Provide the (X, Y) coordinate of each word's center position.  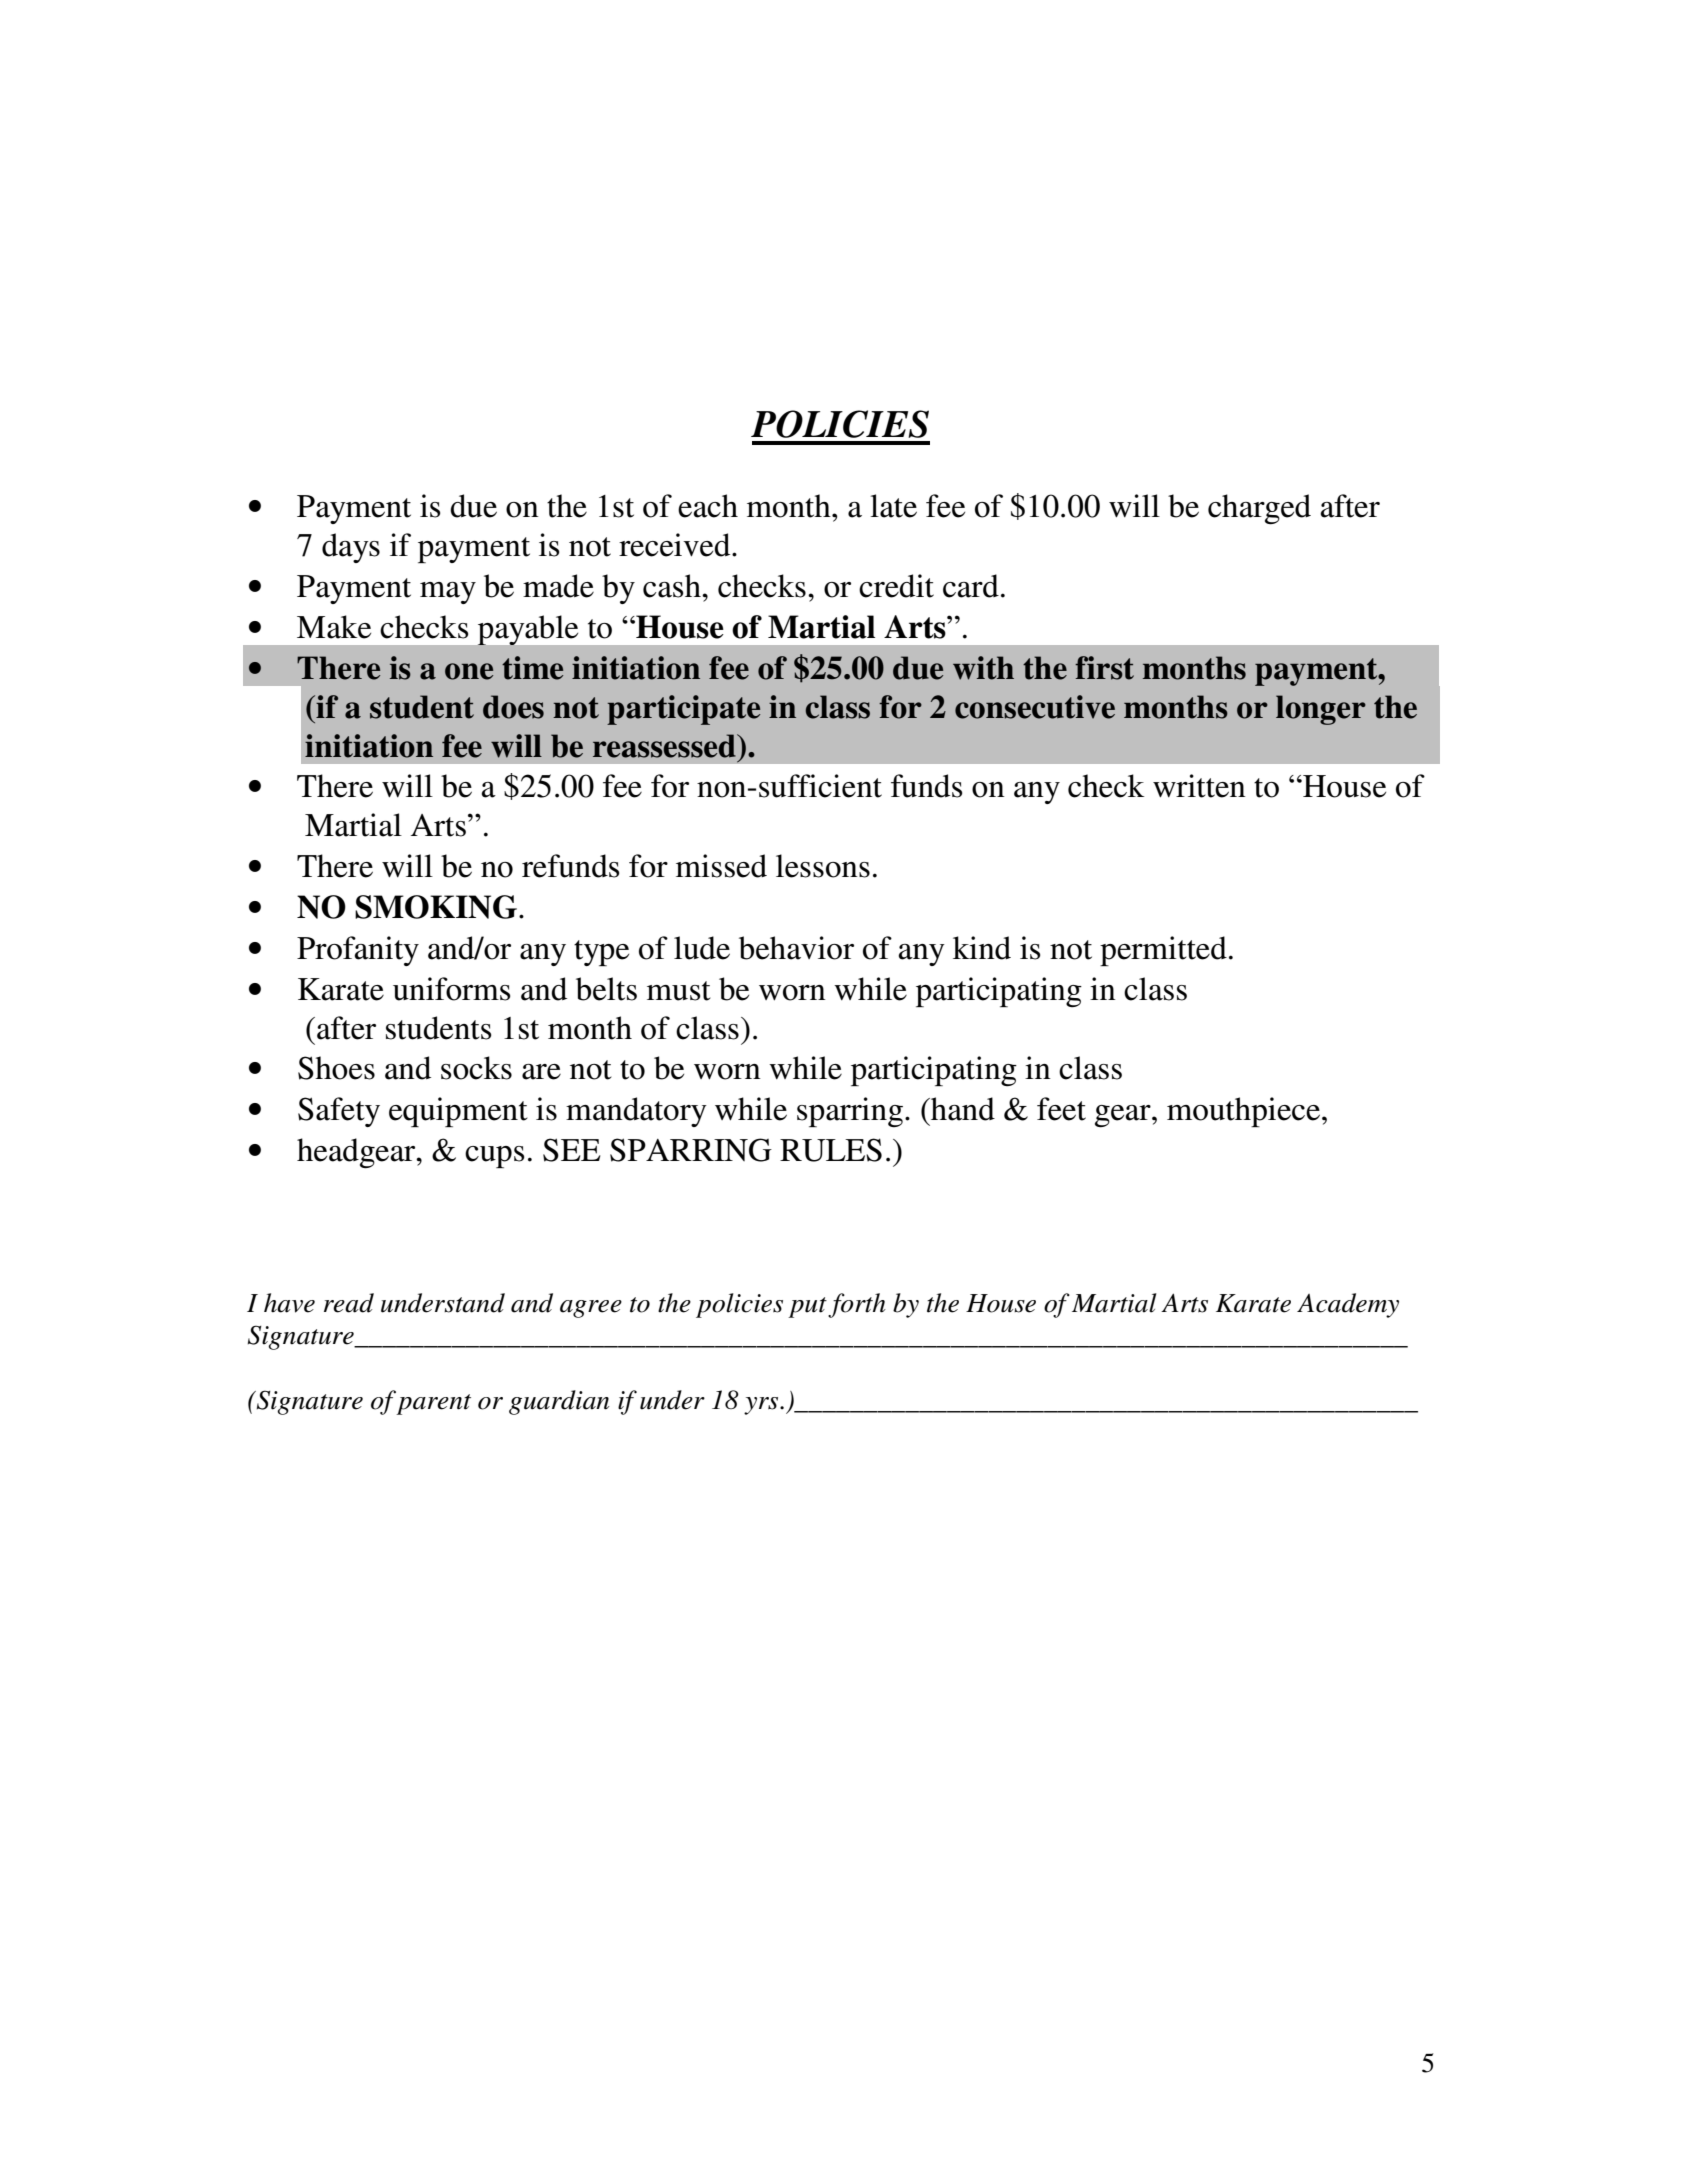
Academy (1348, 1305)
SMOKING (436, 907)
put (807, 1307)
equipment (458, 1112)
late (893, 506)
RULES (831, 1150)
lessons (823, 866)
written (1199, 786)
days (351, 548)
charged (1259, 509)
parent (433, 1404)
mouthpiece (1245, 1112)
